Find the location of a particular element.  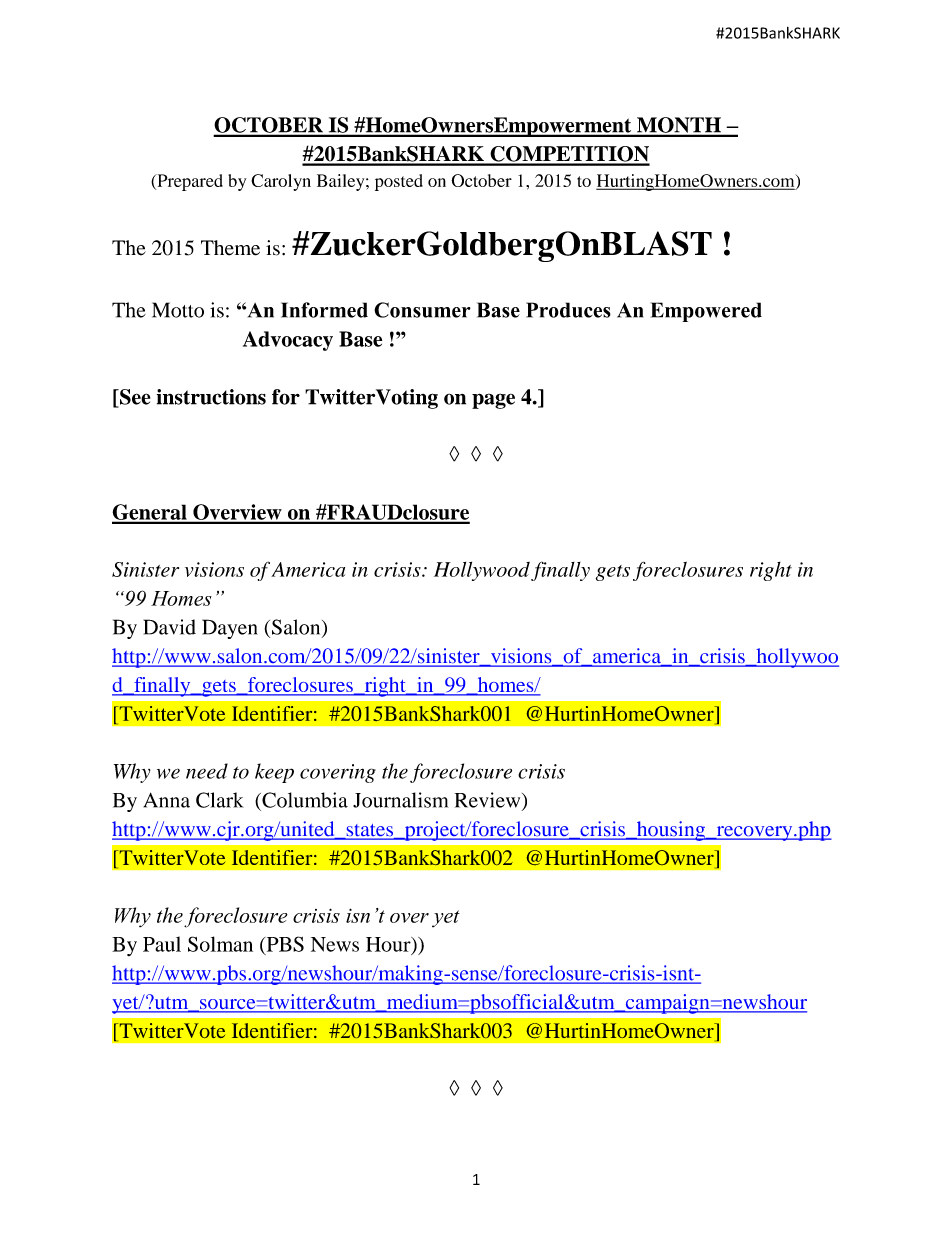

posted is located at coordinates (399, 182).
